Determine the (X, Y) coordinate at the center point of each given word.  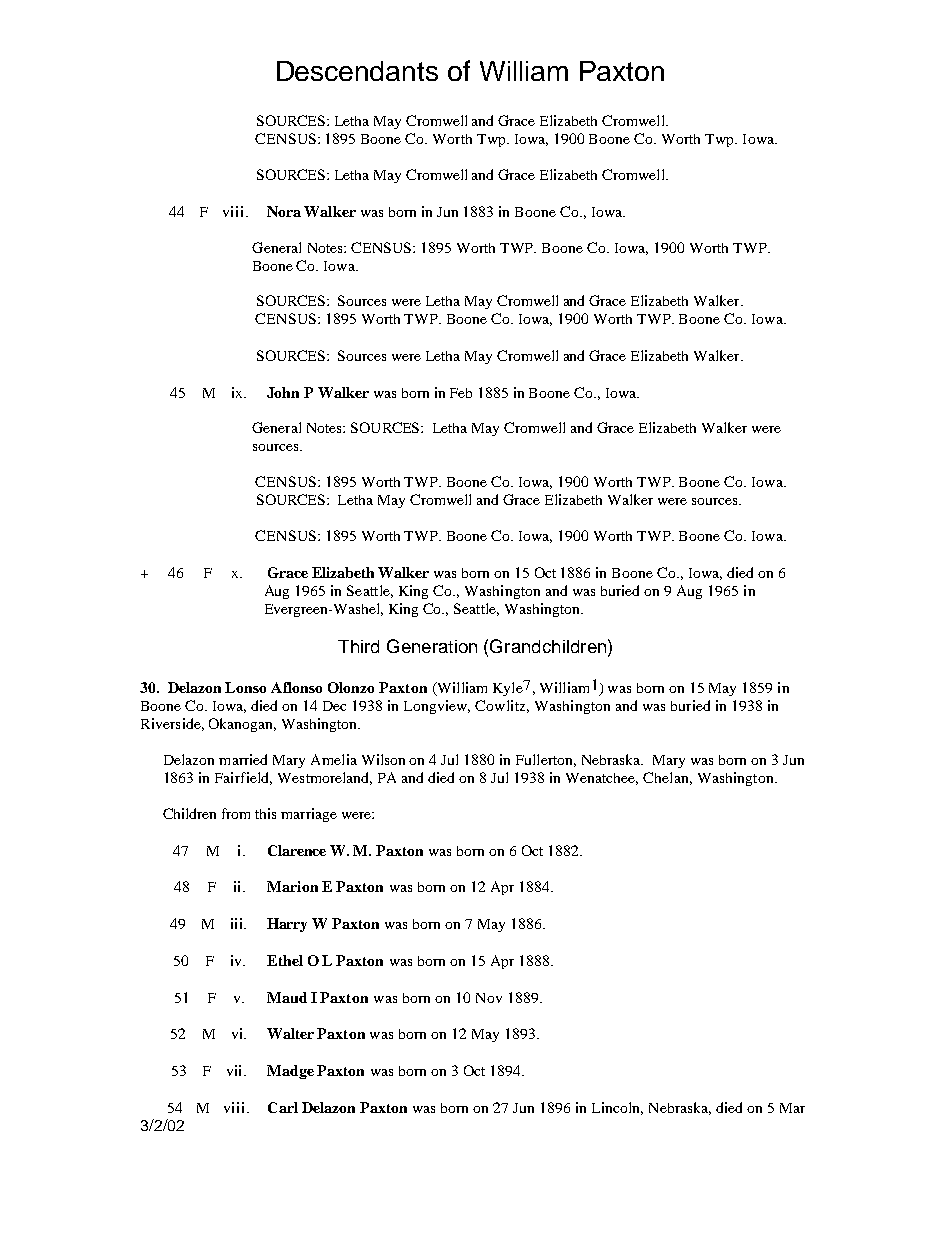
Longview (437, 707)
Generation (432, 646)
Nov (489, 998)
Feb (461, 393)
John (283, 392)
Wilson (383, 759)
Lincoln (617, 1108)
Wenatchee (602, 779)
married (243, 759)
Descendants (357, 71)
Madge (290, 1072)
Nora (284, 211)
